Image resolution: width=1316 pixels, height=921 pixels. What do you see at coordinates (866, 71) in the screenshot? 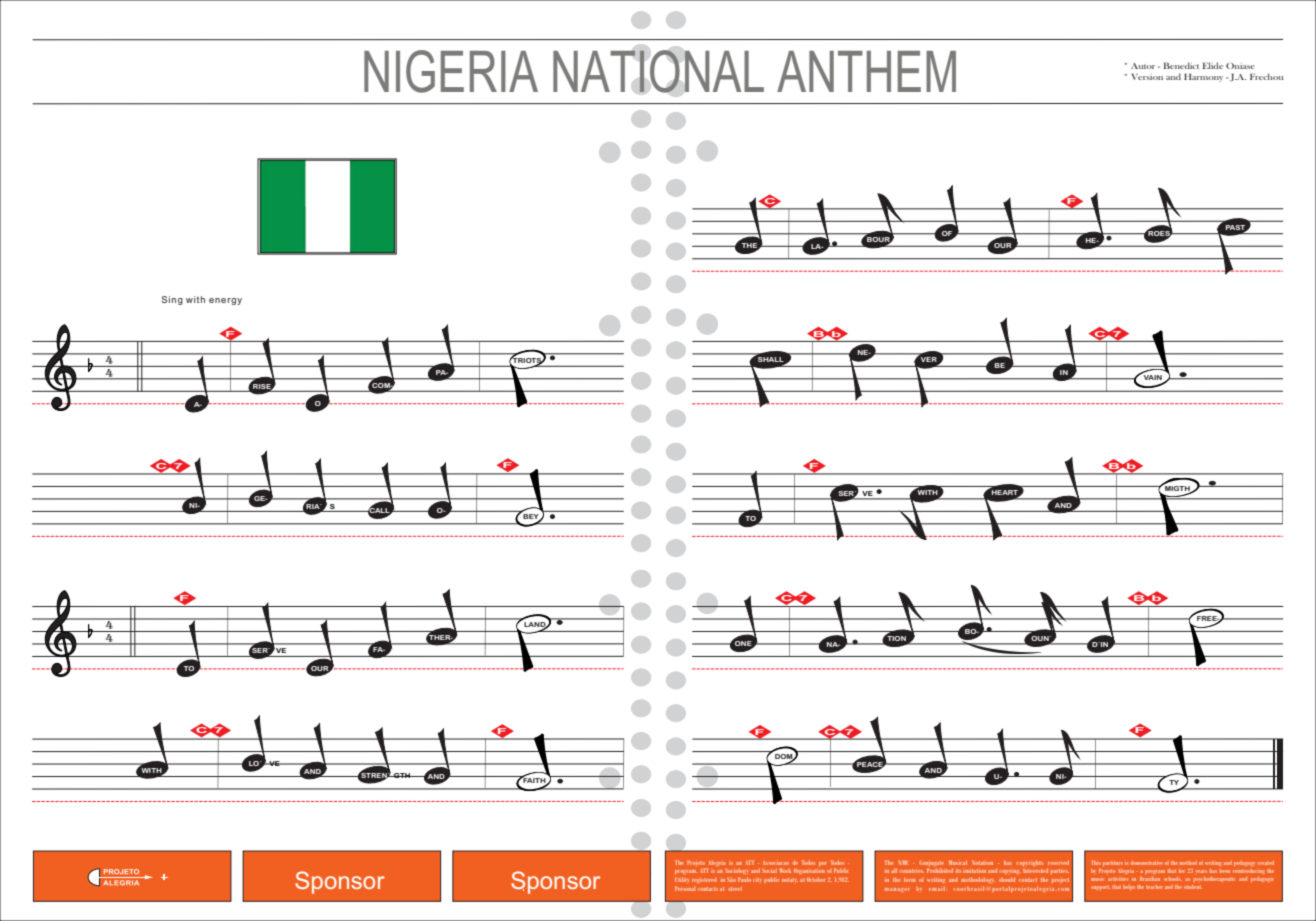
I see `ANTHEM` at bounding box center [866, 71].
